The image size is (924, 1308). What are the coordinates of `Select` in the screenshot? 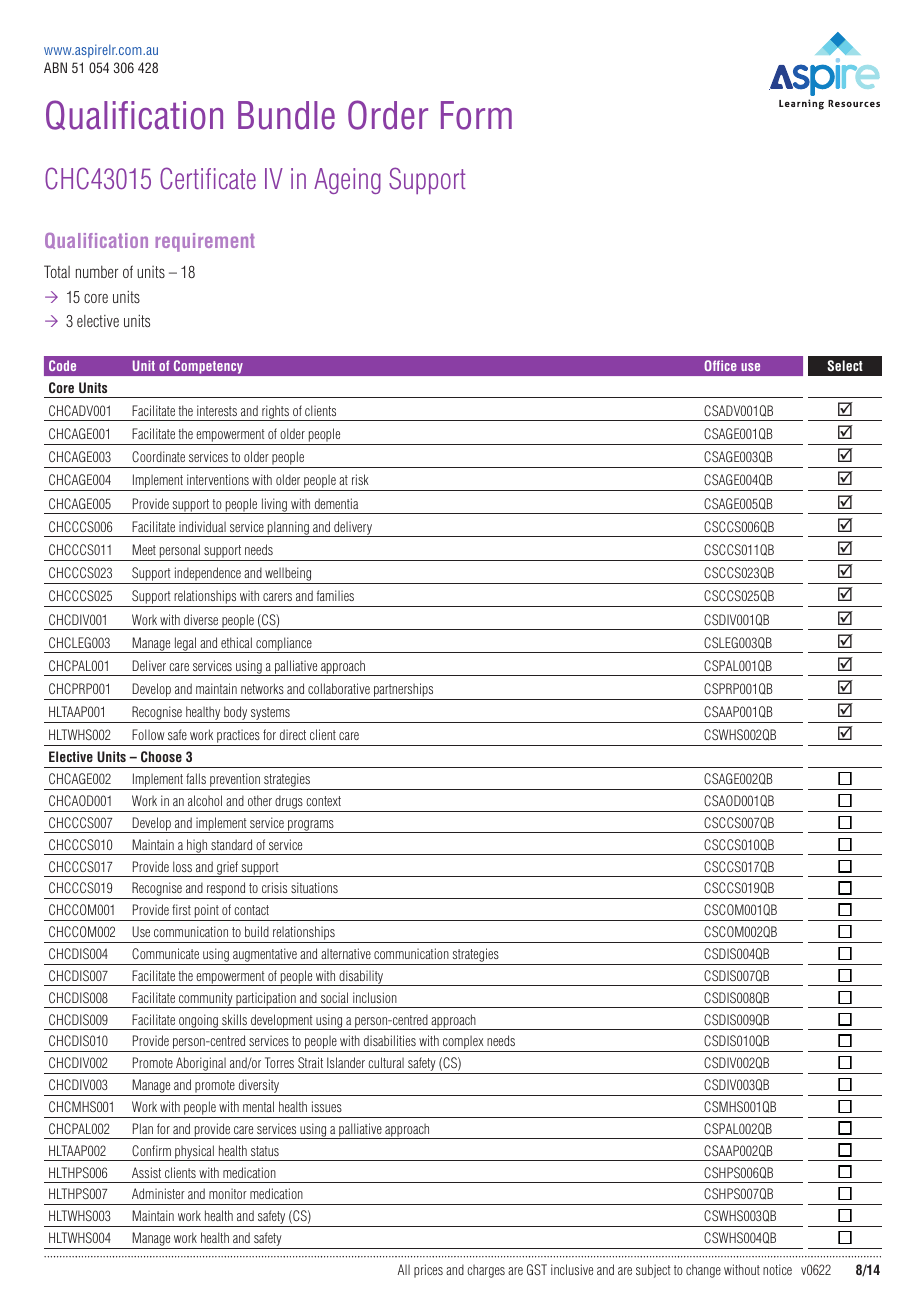 It's located at (845, 365).
